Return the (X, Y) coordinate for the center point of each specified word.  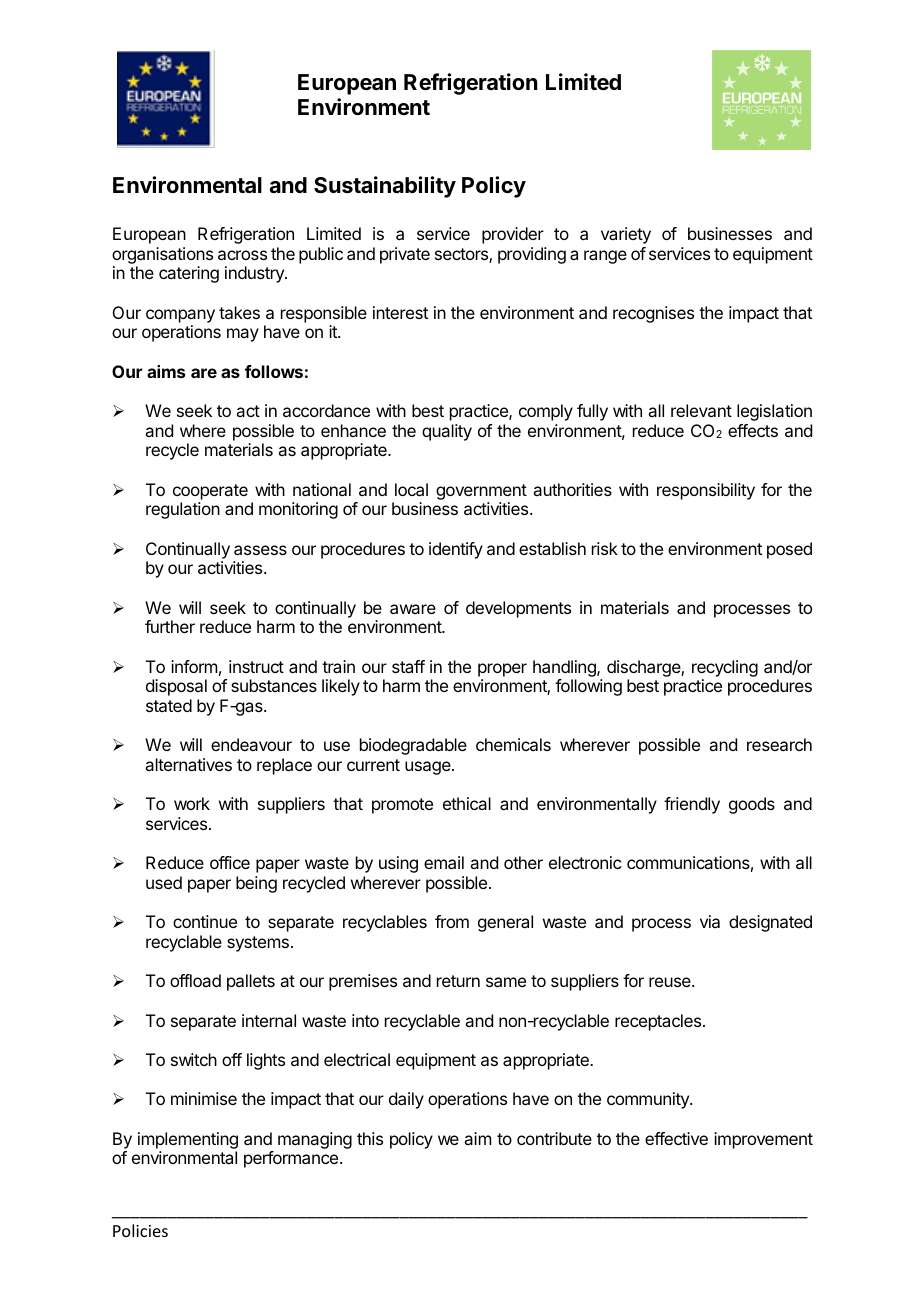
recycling (725, 668)
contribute (554, 1138)
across (242, 255)
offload (195, 980)
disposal (176, 687)
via (710, 921)
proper (502, 670)
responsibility (706, 491)
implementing (188, 1140)
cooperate (210, 492)
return (458, 981)
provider (513, 235)
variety (626, 235)
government (481, 492)
